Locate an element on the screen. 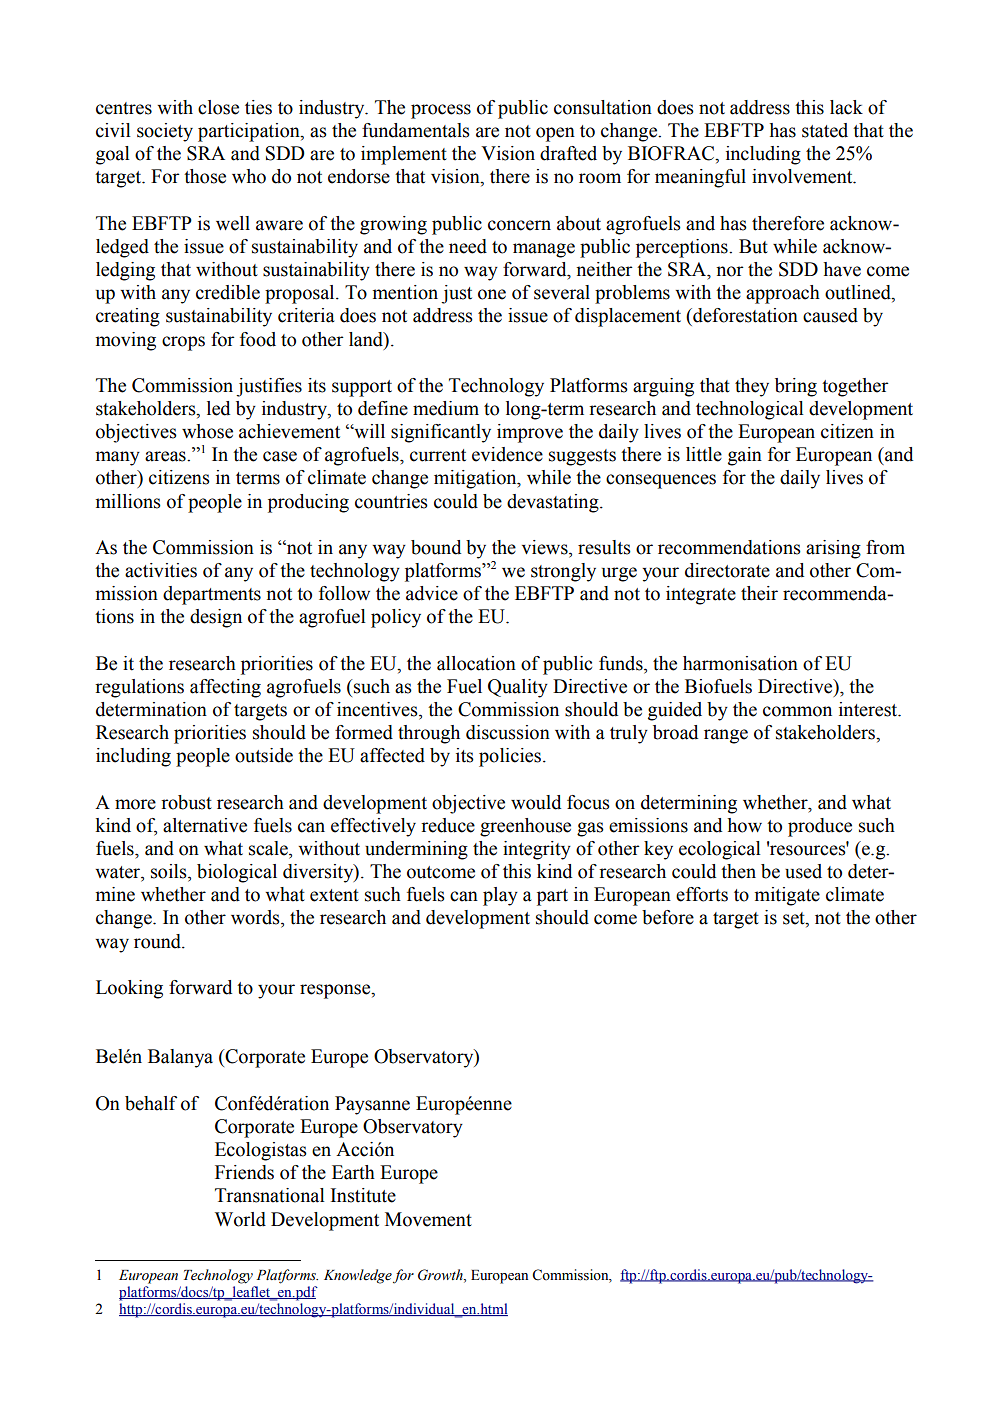  biological is located at coordinates (237, 873).
